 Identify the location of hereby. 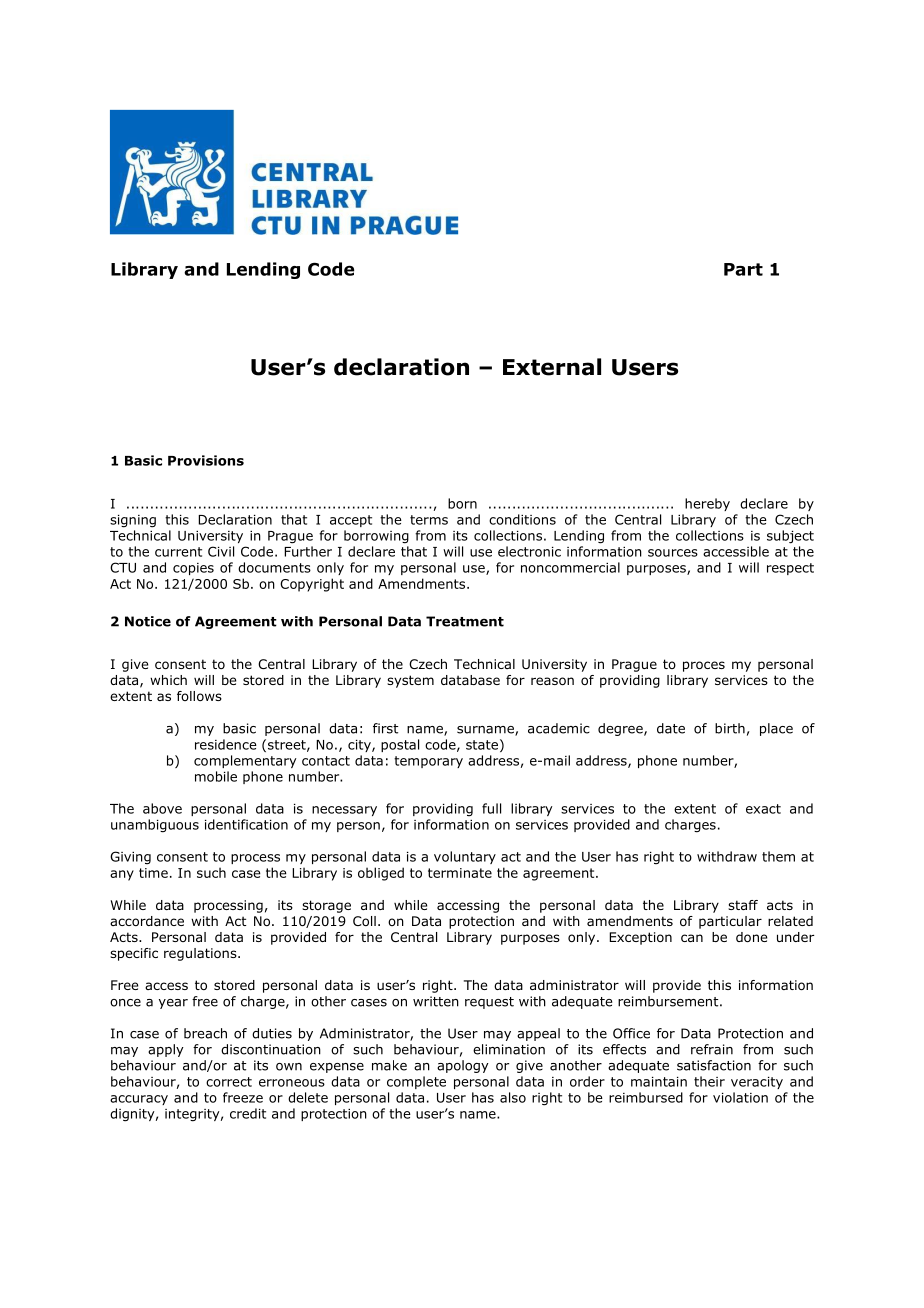
(707, 504).
